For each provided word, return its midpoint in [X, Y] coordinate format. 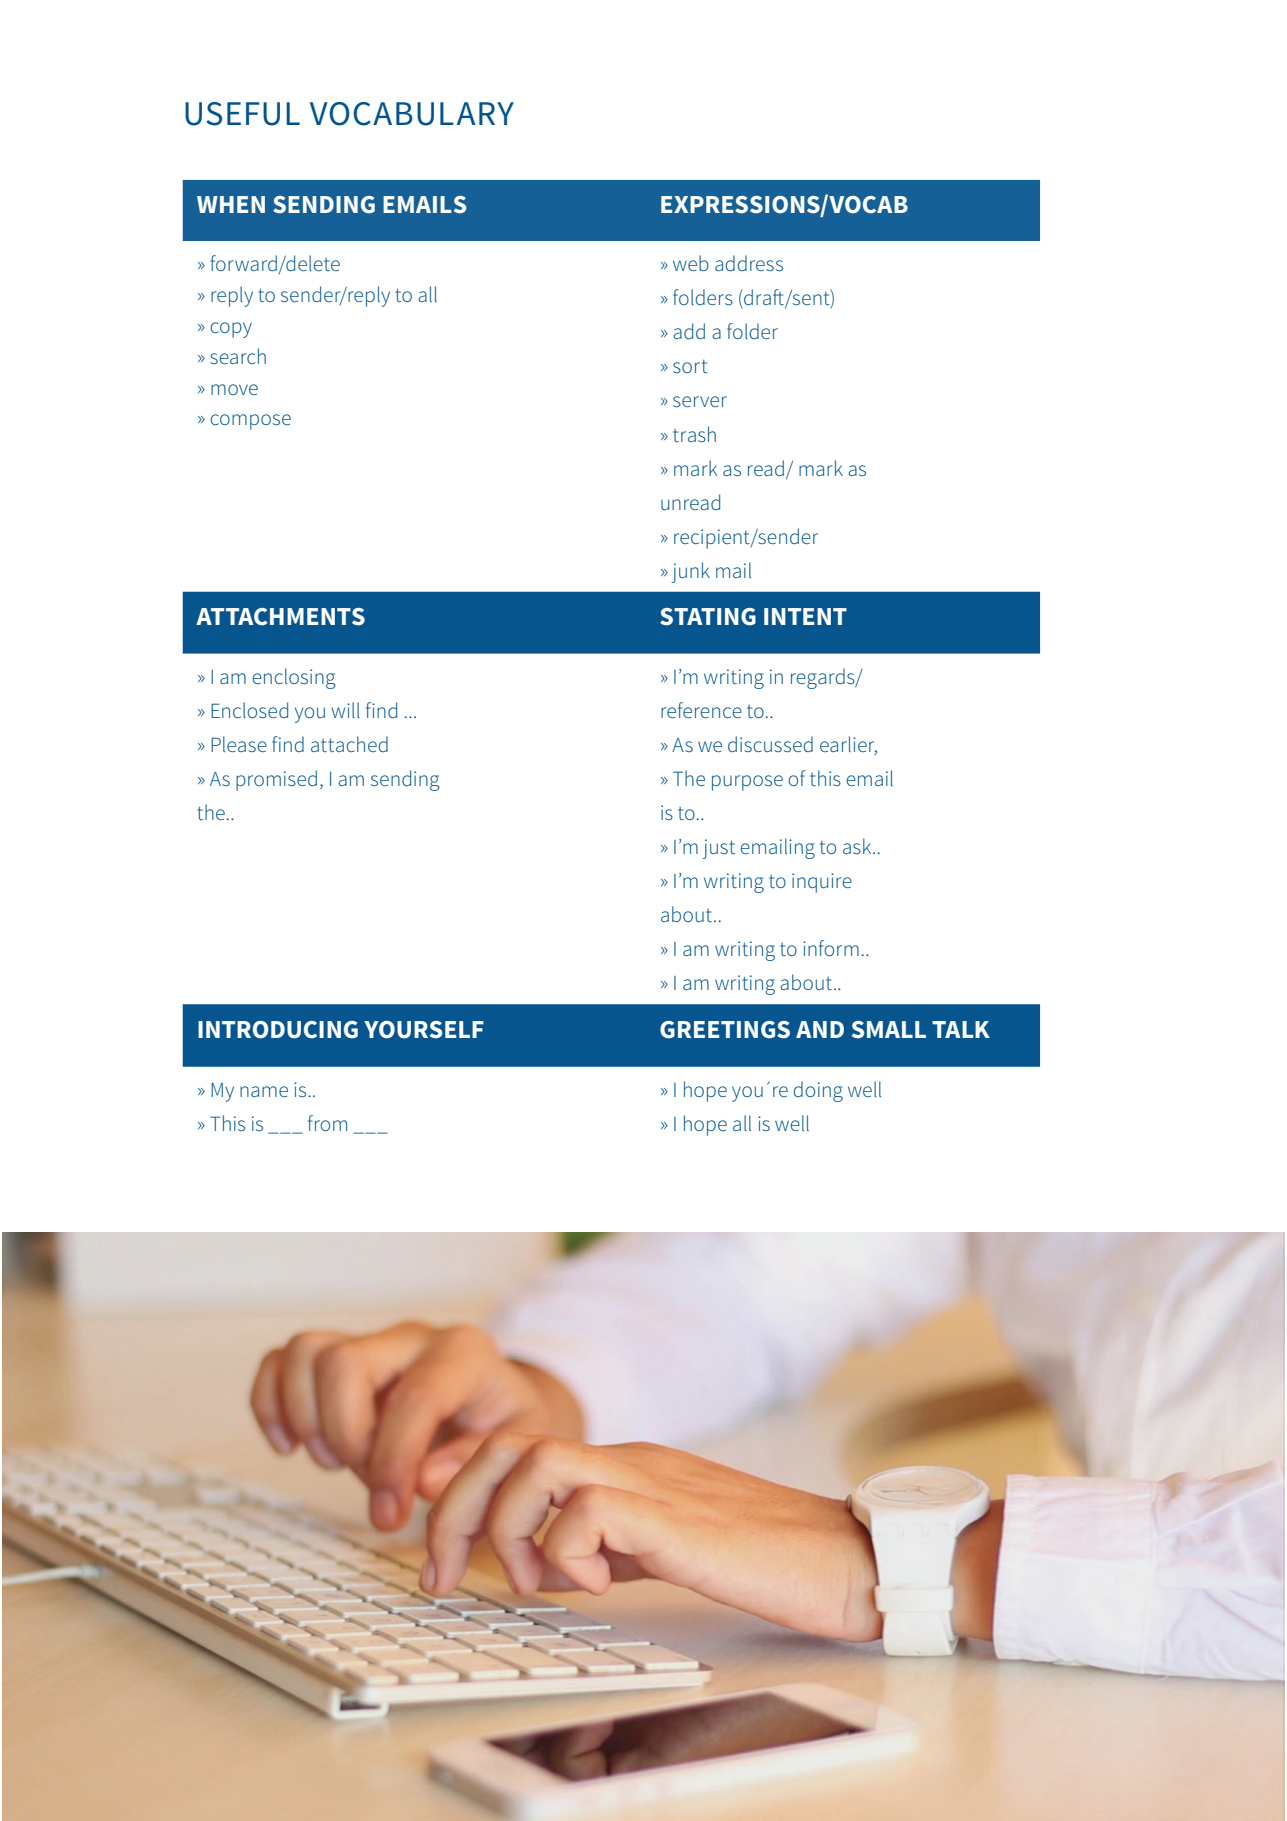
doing [818, 1091]
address [749, 263]
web [691, 263]
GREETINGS [725, 1030]
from [327, 1123]
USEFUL [242, 114]
